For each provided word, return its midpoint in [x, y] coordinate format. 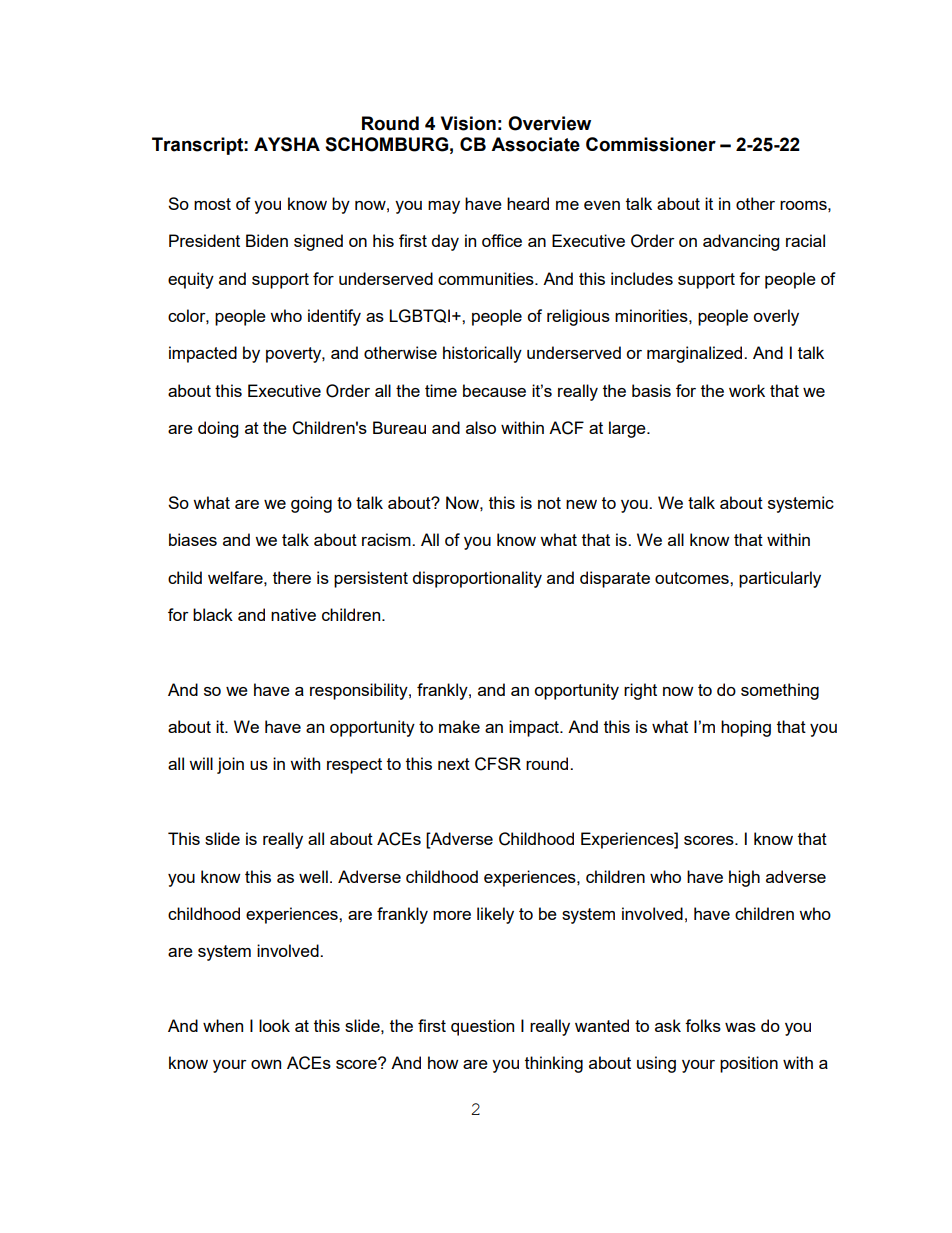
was [740, 1027]
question [482, 1027]
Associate [535, 144]
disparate [615, 579]
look [274, 1025]
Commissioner [651, 144]
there [292, 577]
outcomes [693, 578]
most [212, 204]
